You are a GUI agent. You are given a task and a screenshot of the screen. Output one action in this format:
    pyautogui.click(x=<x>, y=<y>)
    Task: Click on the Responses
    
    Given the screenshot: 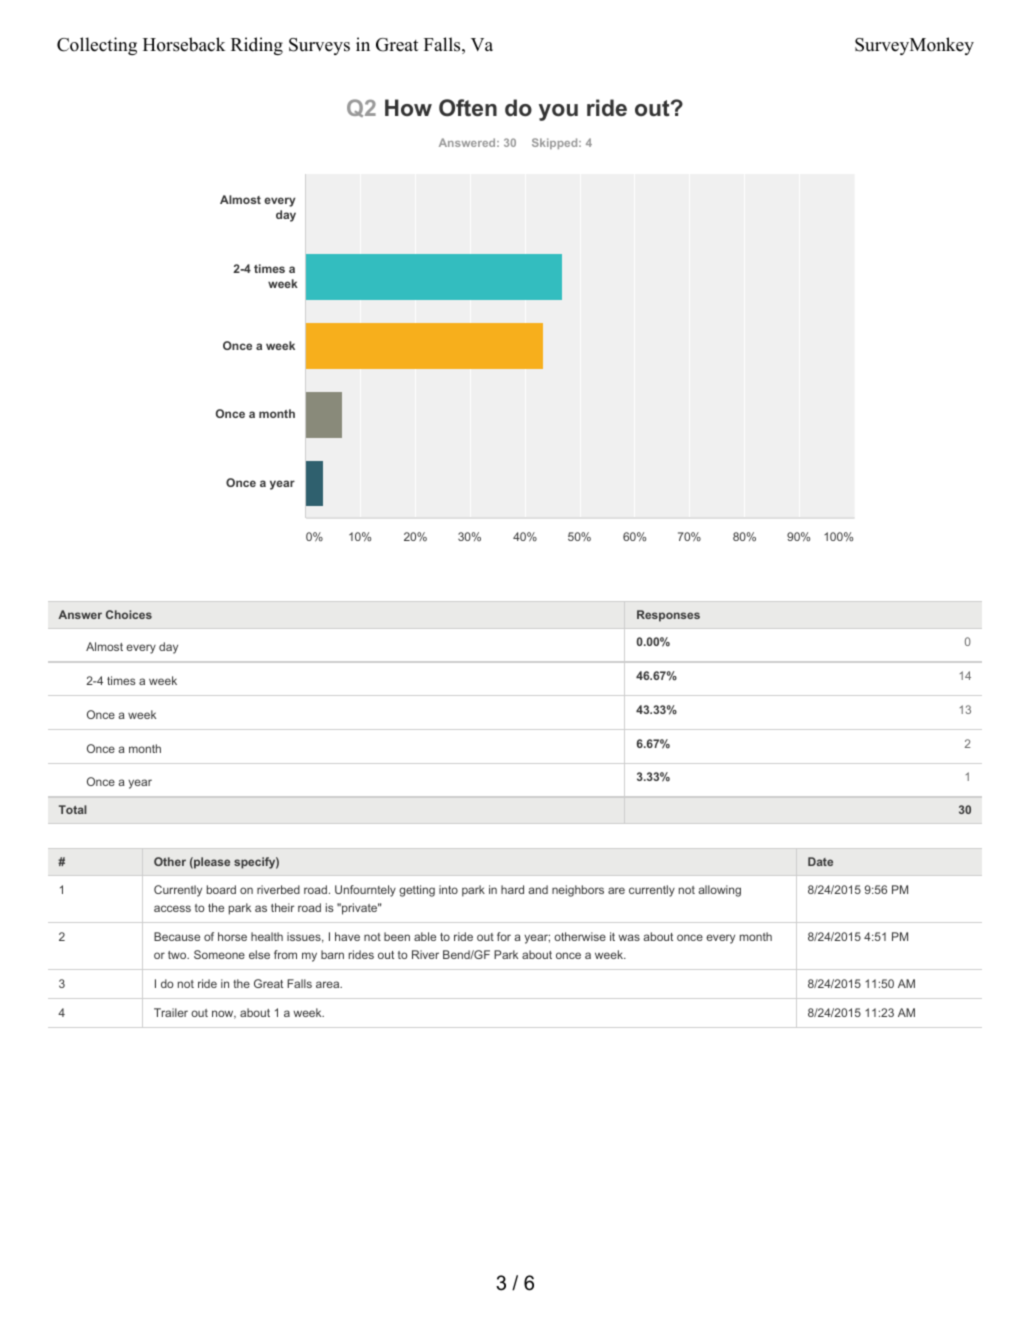 What is the action you would take?
    pyautogui.click(x=668, y=616)
